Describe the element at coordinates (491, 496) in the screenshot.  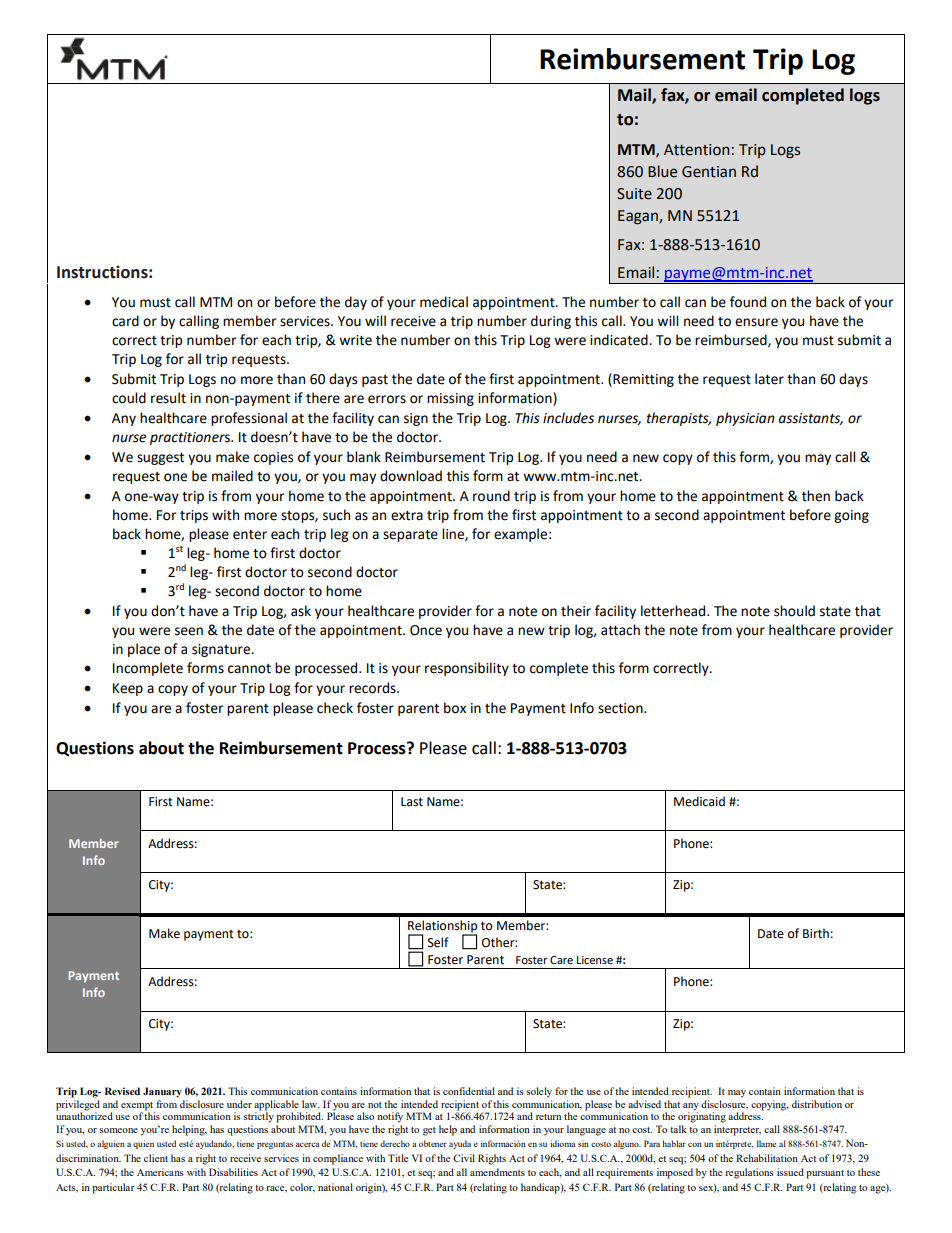
I see `round` at that location.
